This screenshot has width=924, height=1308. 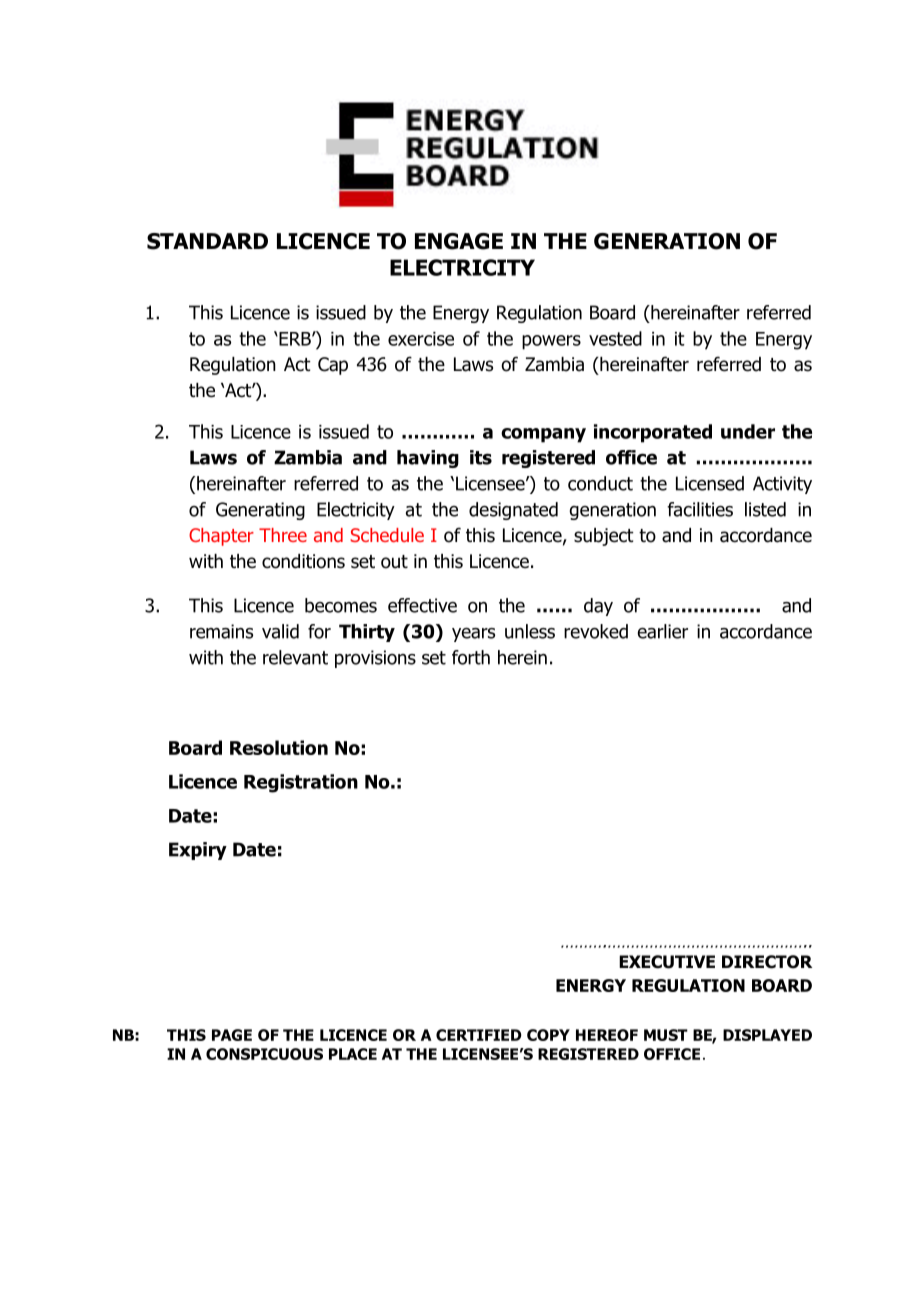 I want to click on EXECUTIVE, so click(x=667, y=962).
